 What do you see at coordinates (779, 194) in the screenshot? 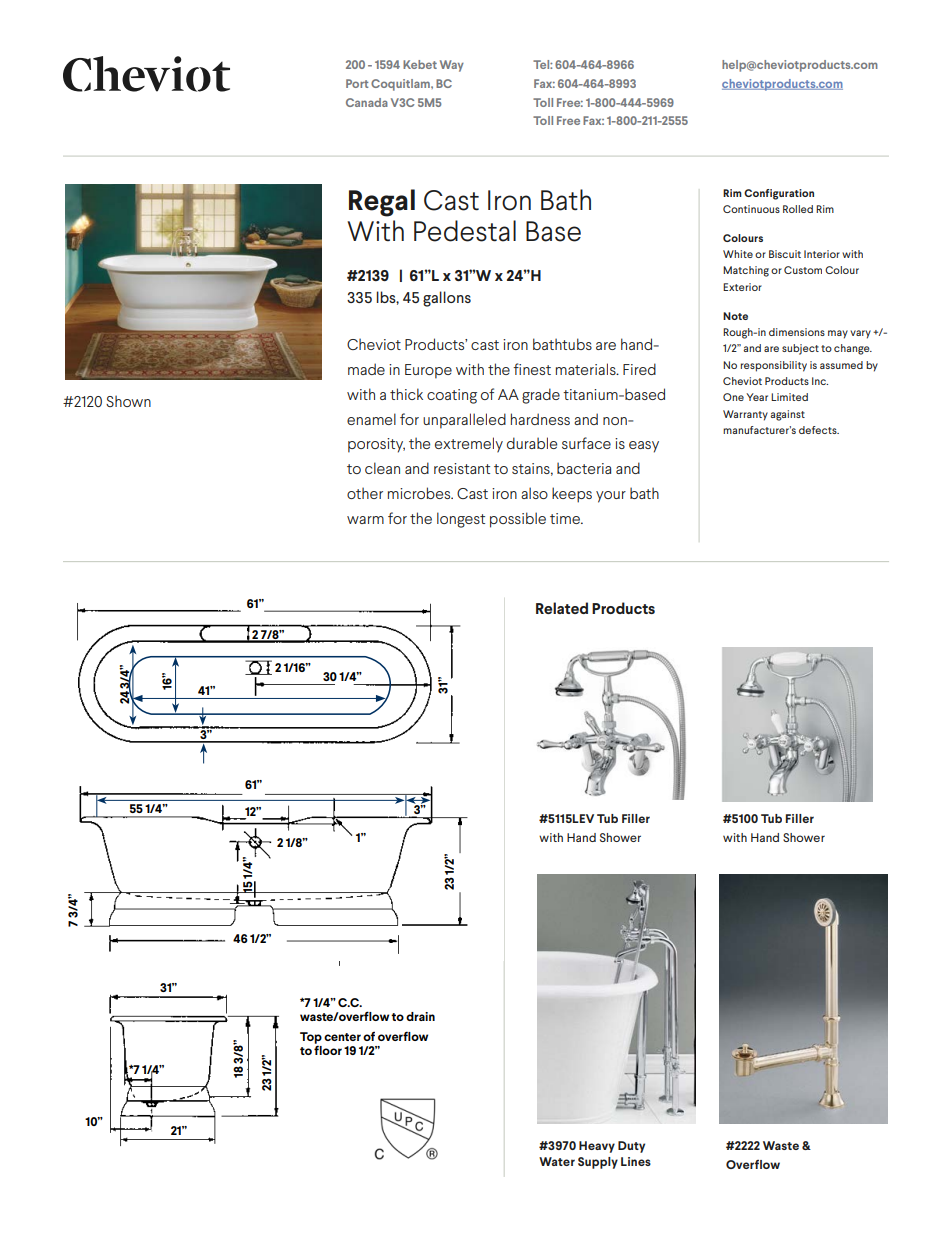
I see `Configuration` at bounding box center [779, 194].
